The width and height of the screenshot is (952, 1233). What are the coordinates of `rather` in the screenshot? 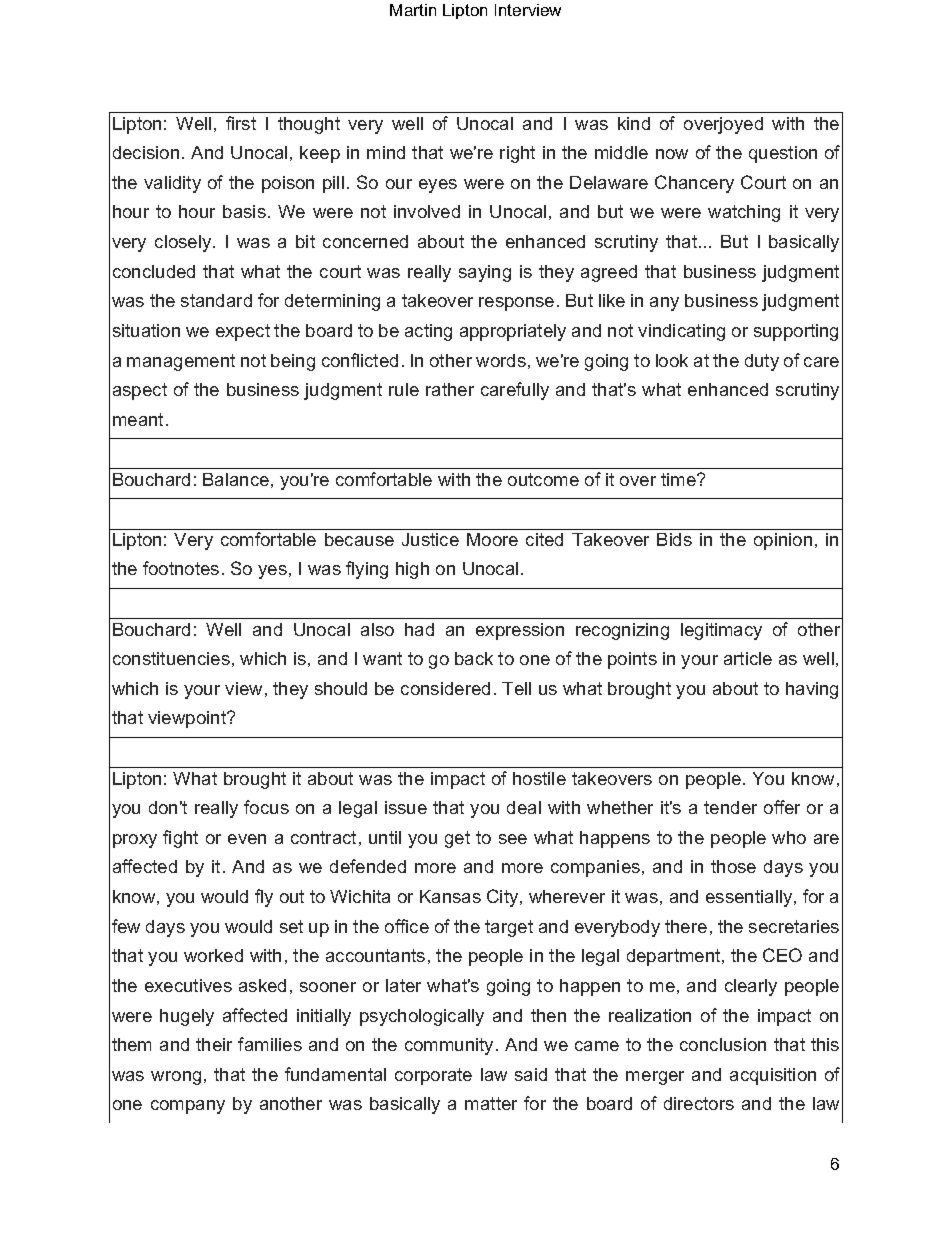 It's located at (450, 389).
